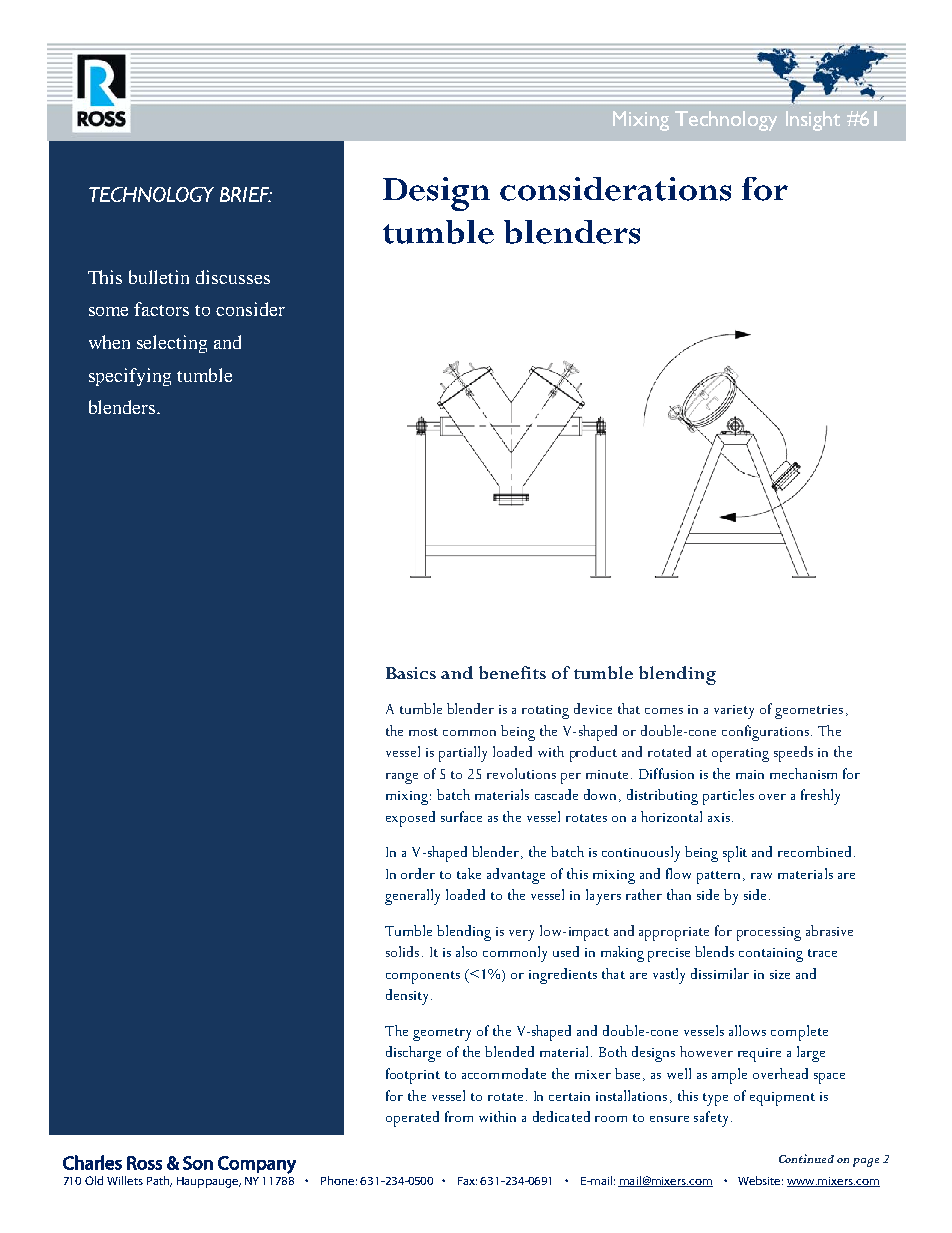 The width and height of the screenshot is (952, 1233). Describe the element at coordinates (130, 377) in the screenshot. I see `specifying` at that location.
